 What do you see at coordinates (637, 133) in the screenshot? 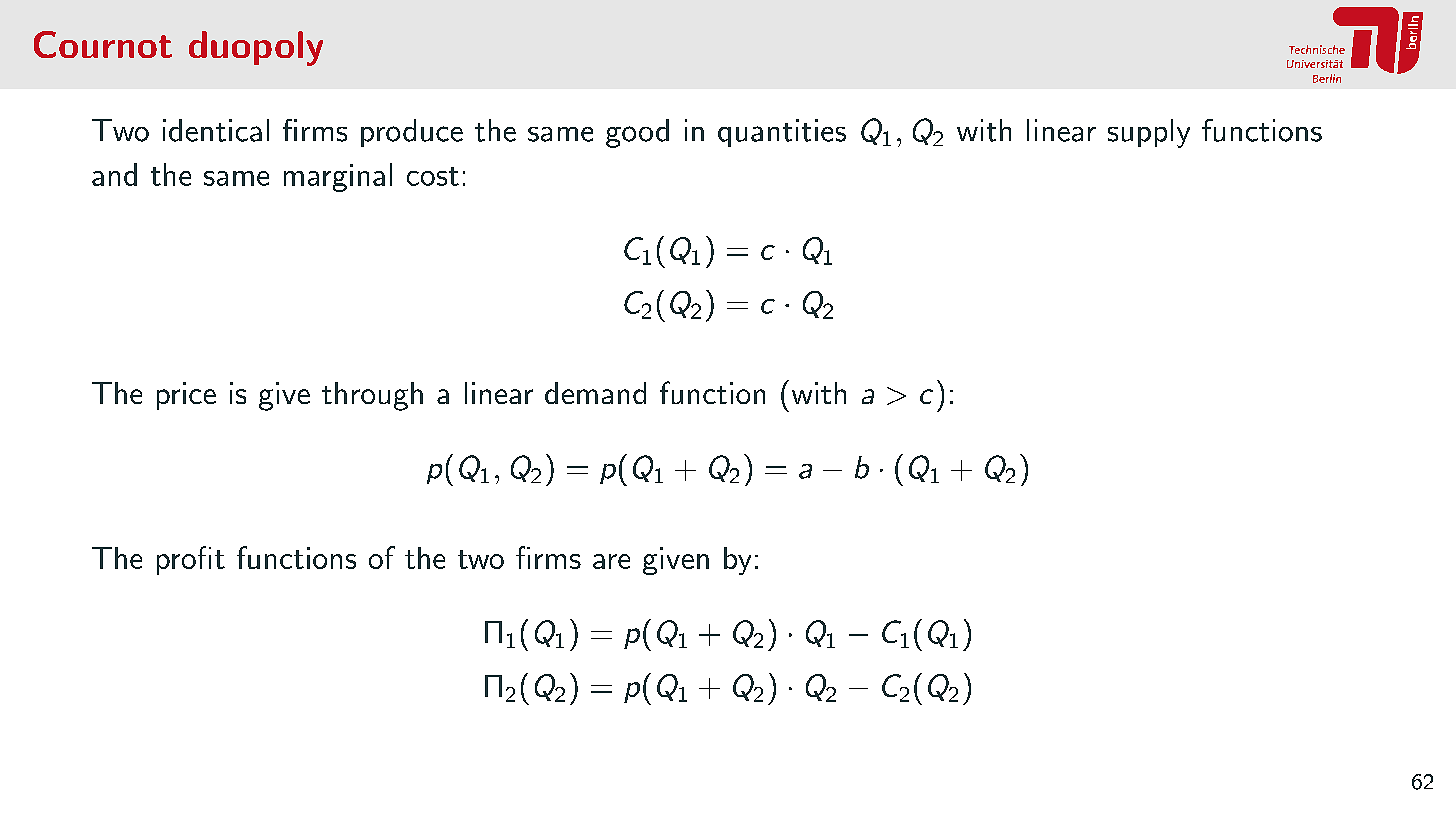
I see `good` at bounding box center [637, 133].
